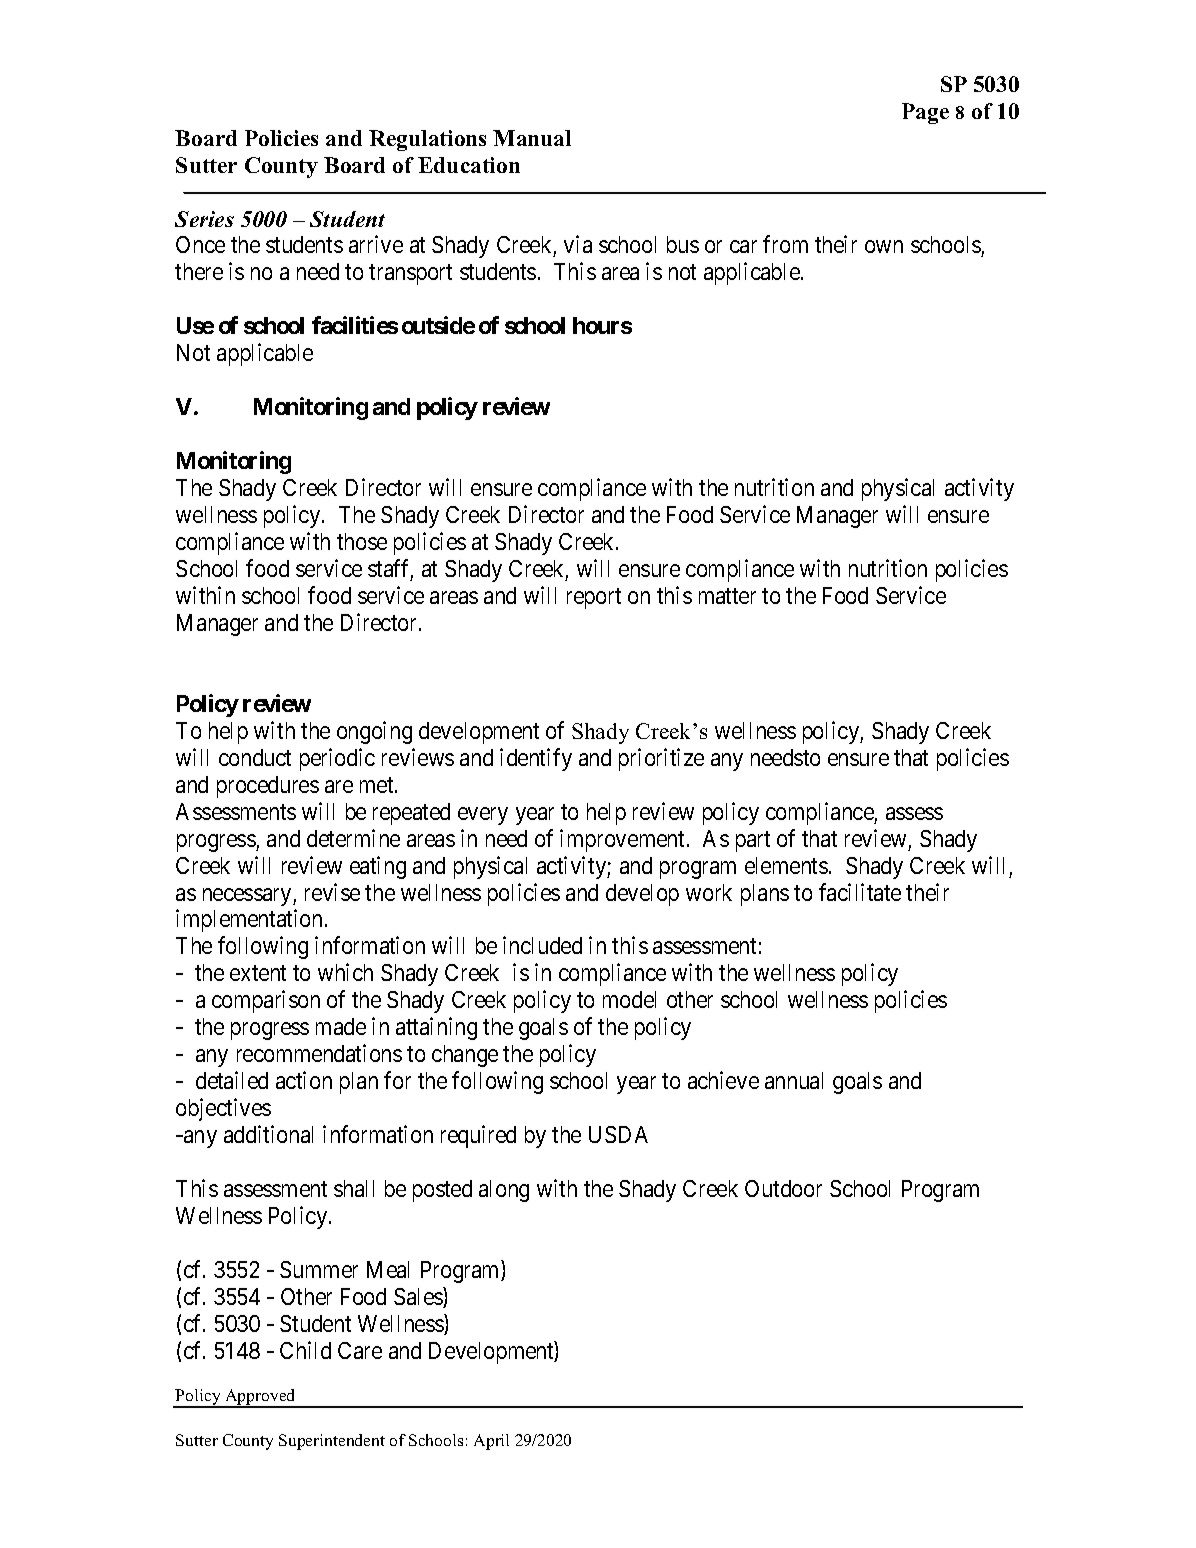  I want to click on Outdoor, so click(783, 1188).
